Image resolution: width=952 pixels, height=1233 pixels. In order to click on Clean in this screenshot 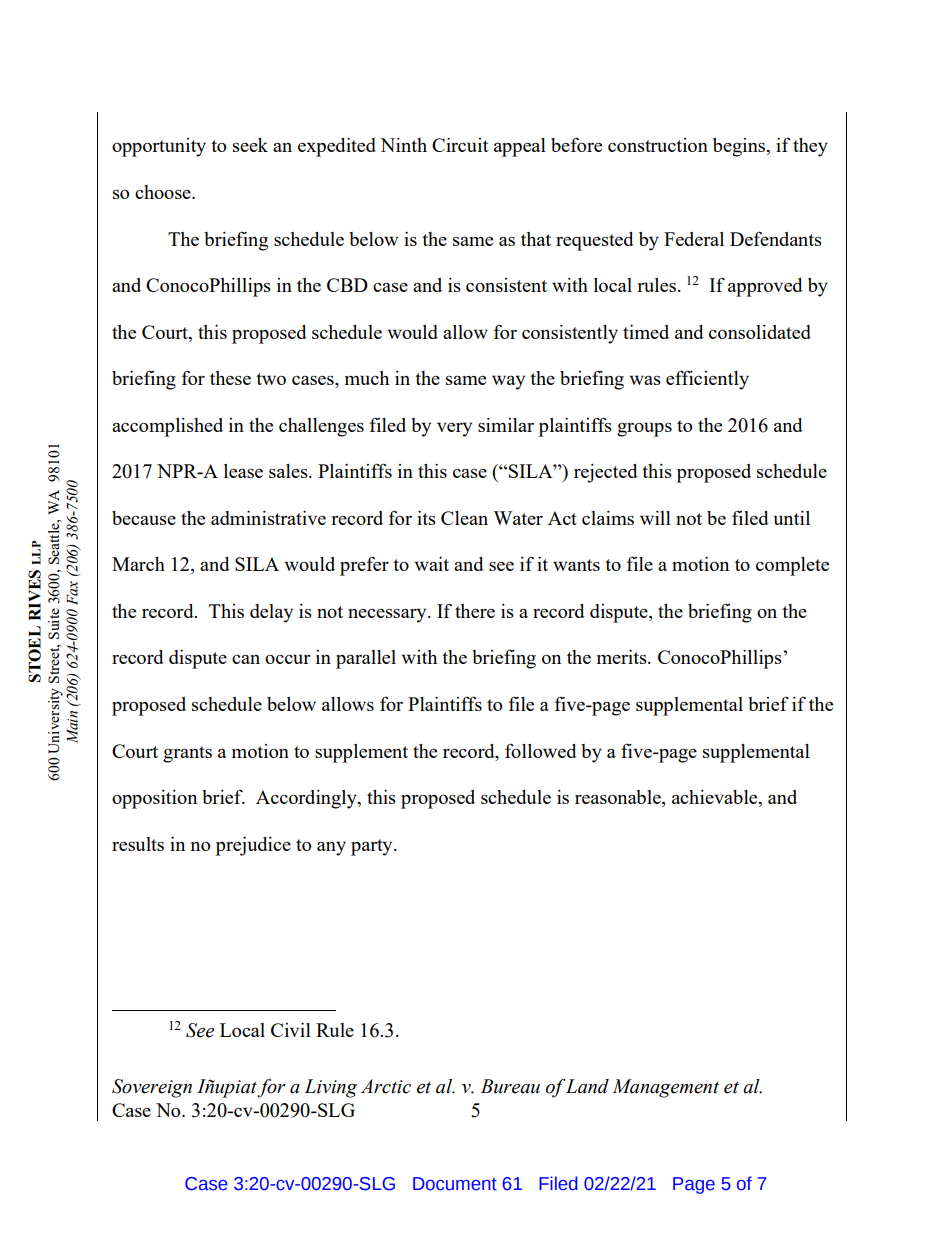, I will do `click(464, 518)`.
